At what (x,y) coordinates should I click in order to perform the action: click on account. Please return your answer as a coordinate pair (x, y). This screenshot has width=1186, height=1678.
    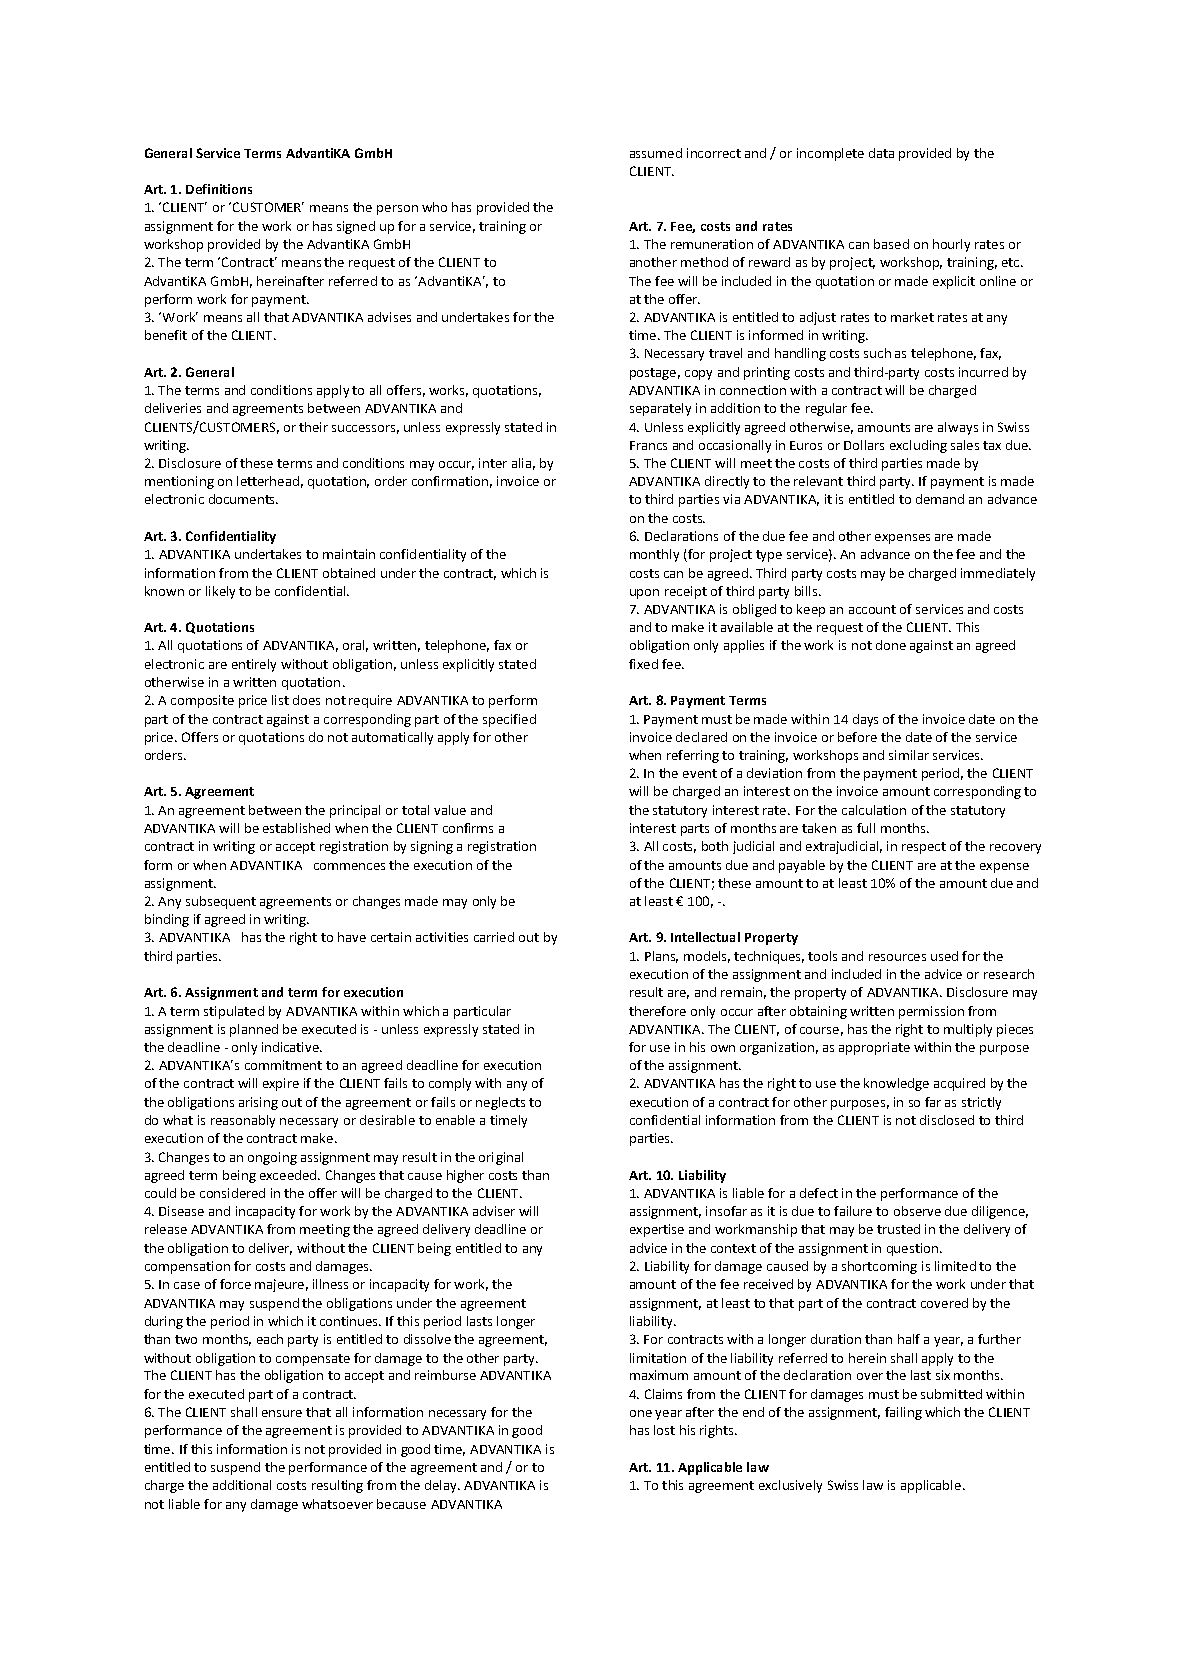
    Looking at the image, I should click on (872, 609).
